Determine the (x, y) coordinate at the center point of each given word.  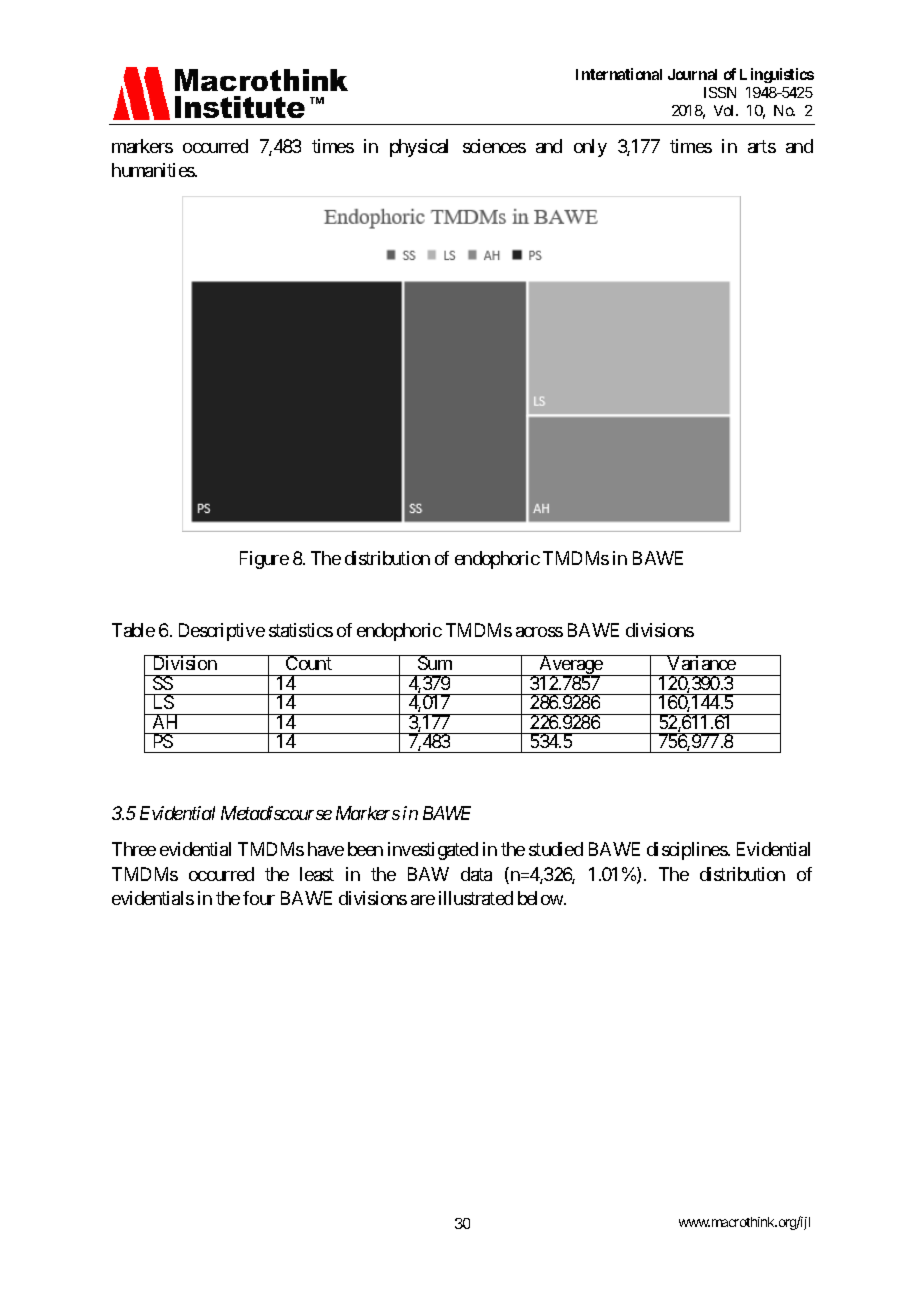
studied (556, 849)
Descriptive (222, 632)
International (619, 74)
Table (133, 630)
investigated (433, 851)
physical (419, 148)
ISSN (720, 92)
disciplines (687, 851)
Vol (725, 110)
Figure (264, 560)
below (541, 898)
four (259, 898)
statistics (301, 630)
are (423, 900)
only (590, 148)
